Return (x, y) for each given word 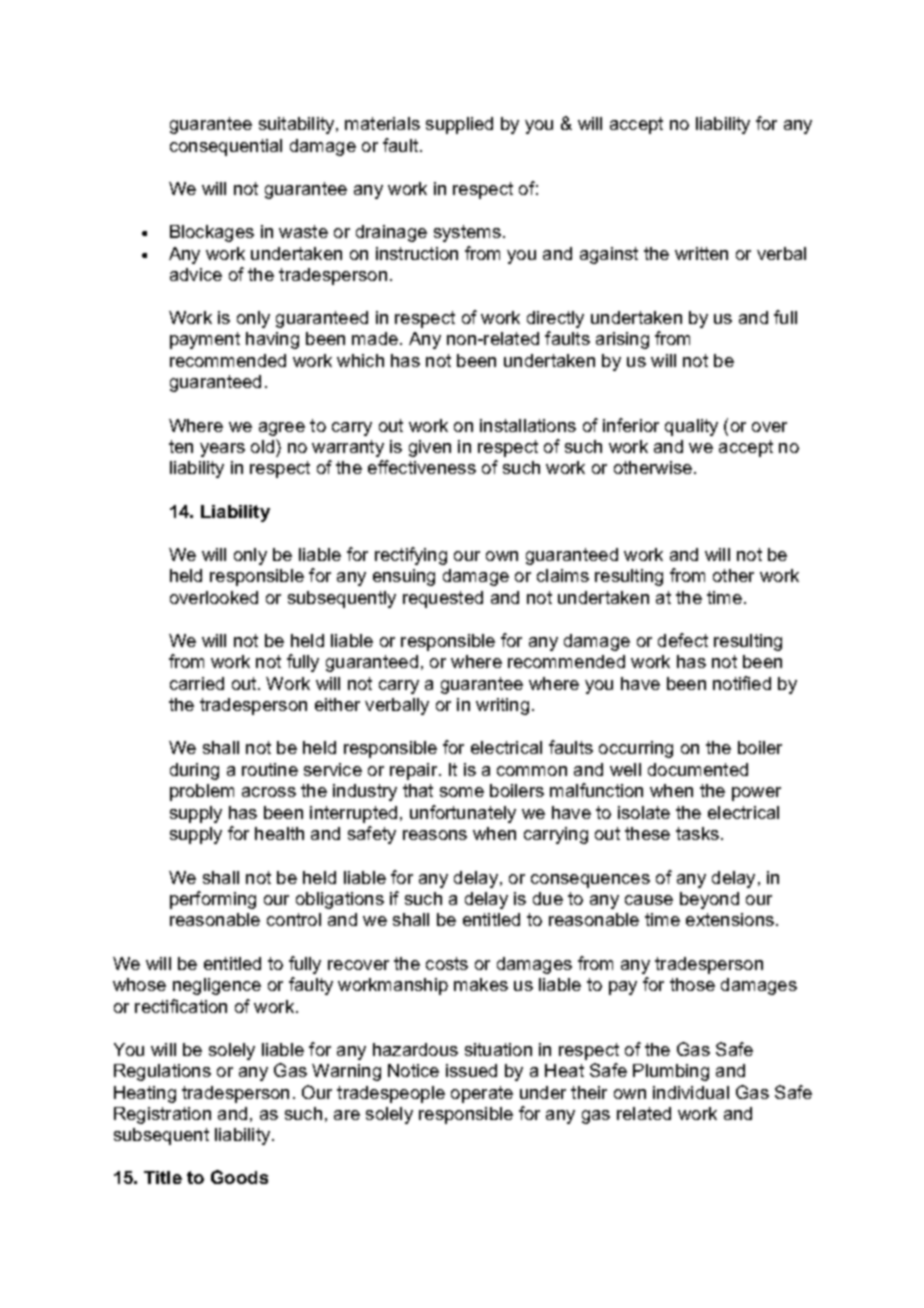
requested (443, 599)
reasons (435, 835)
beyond (709, 900)
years (222, 450)
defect (683, 640)
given (430, 448)
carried (197, 683)
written (701, 253)
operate (482, 1094)
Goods (239, 1177)
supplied (459, 125)
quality (691, 427)
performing (213, 900)
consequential (226, 147)
